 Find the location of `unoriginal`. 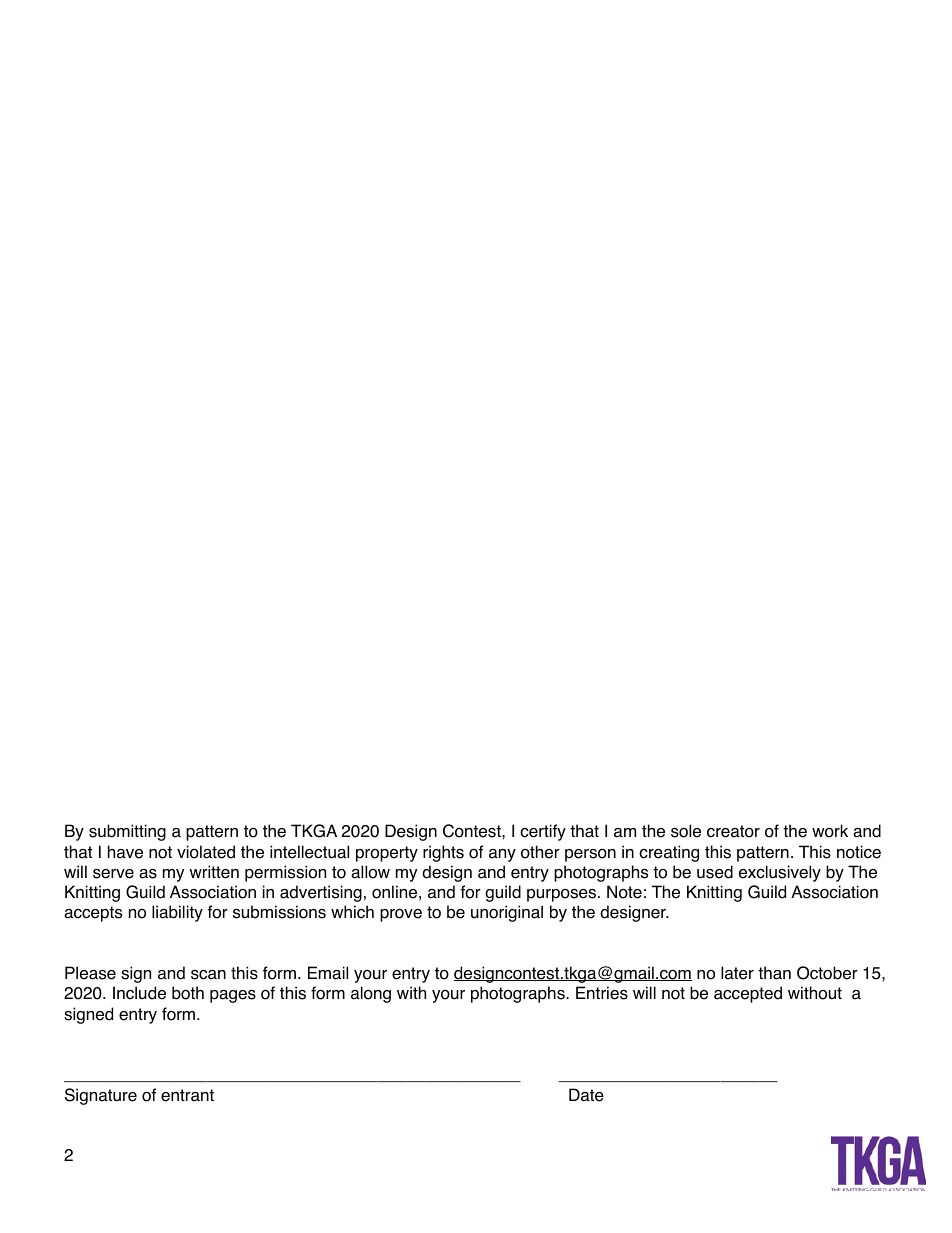

unoriginal is located at coordinates (507, 913).
